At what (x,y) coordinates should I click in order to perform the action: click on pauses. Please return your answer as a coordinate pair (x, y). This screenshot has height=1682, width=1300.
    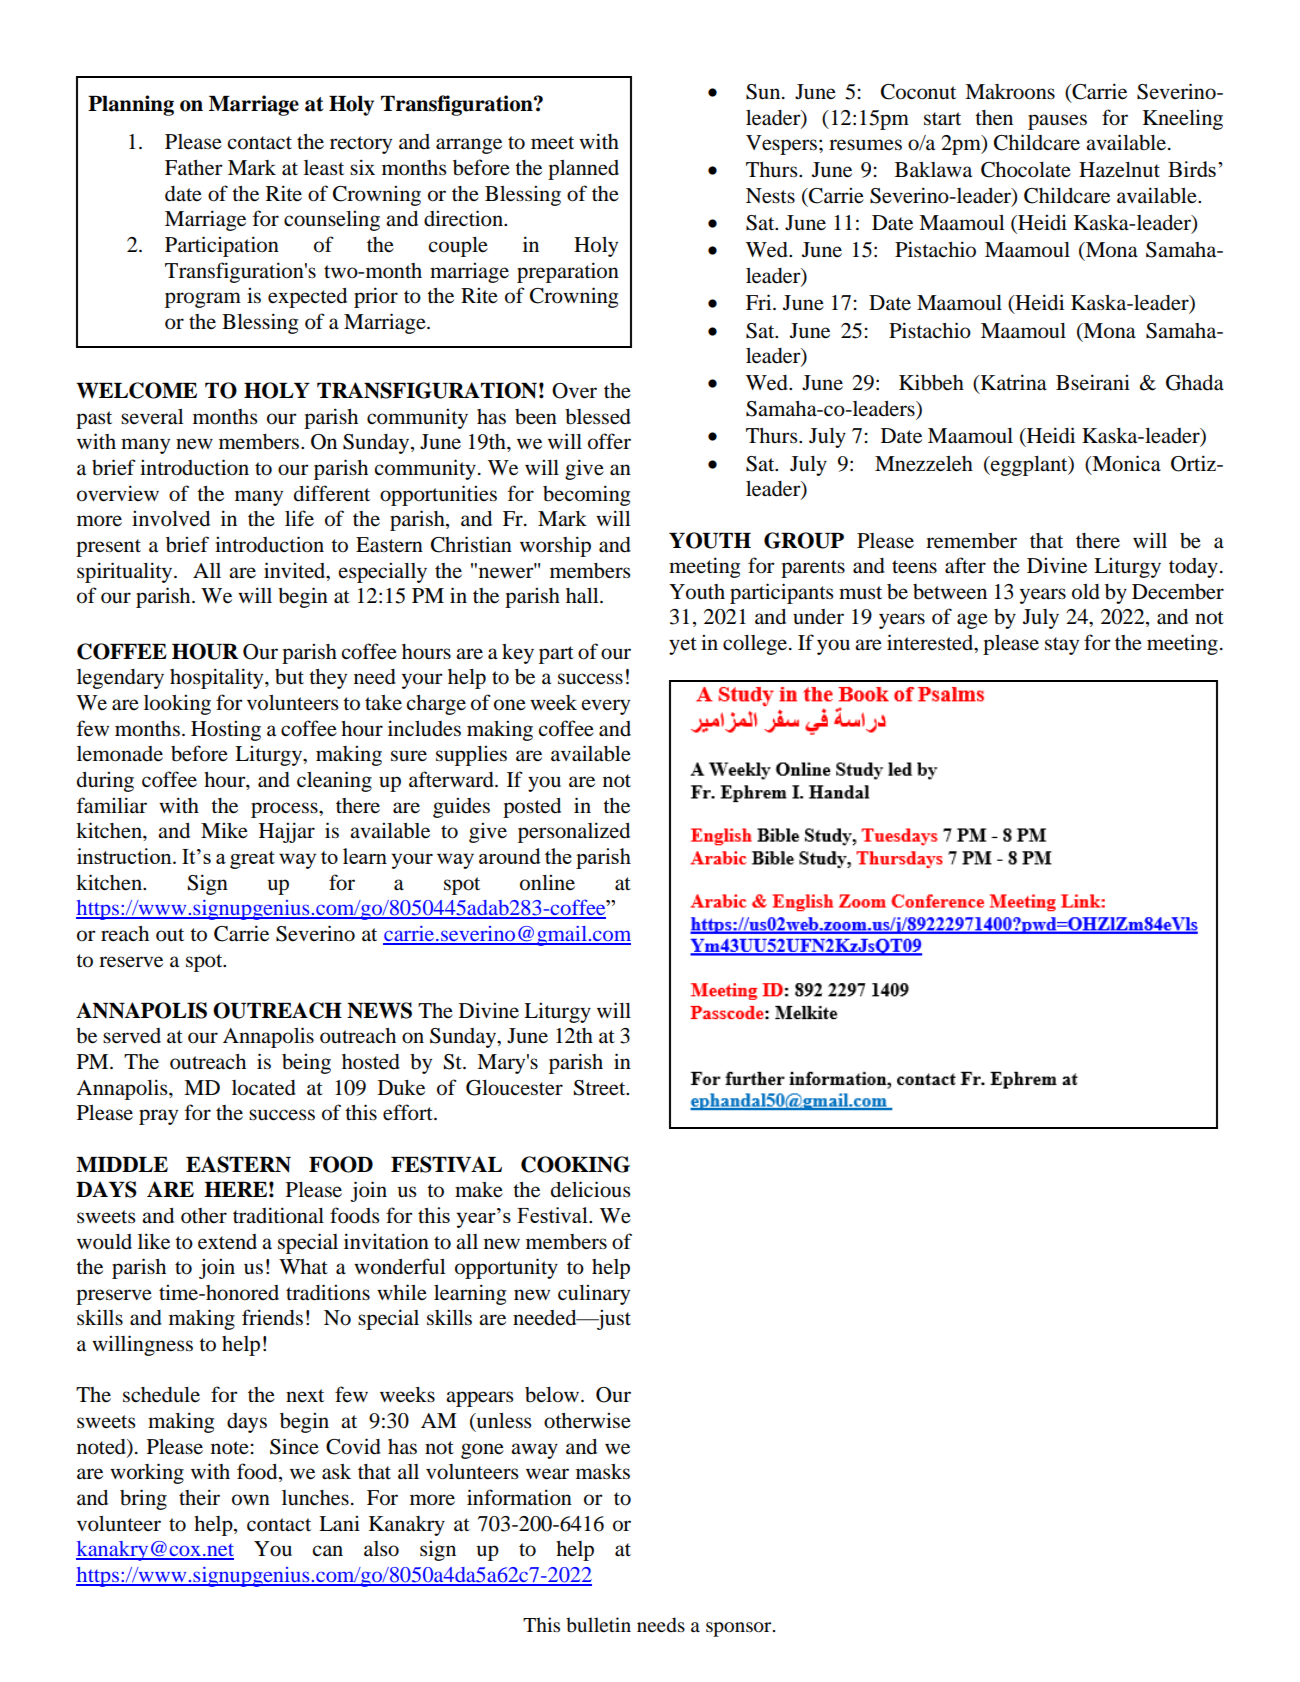
    Looking at the image, I should click on (1057, 122).
